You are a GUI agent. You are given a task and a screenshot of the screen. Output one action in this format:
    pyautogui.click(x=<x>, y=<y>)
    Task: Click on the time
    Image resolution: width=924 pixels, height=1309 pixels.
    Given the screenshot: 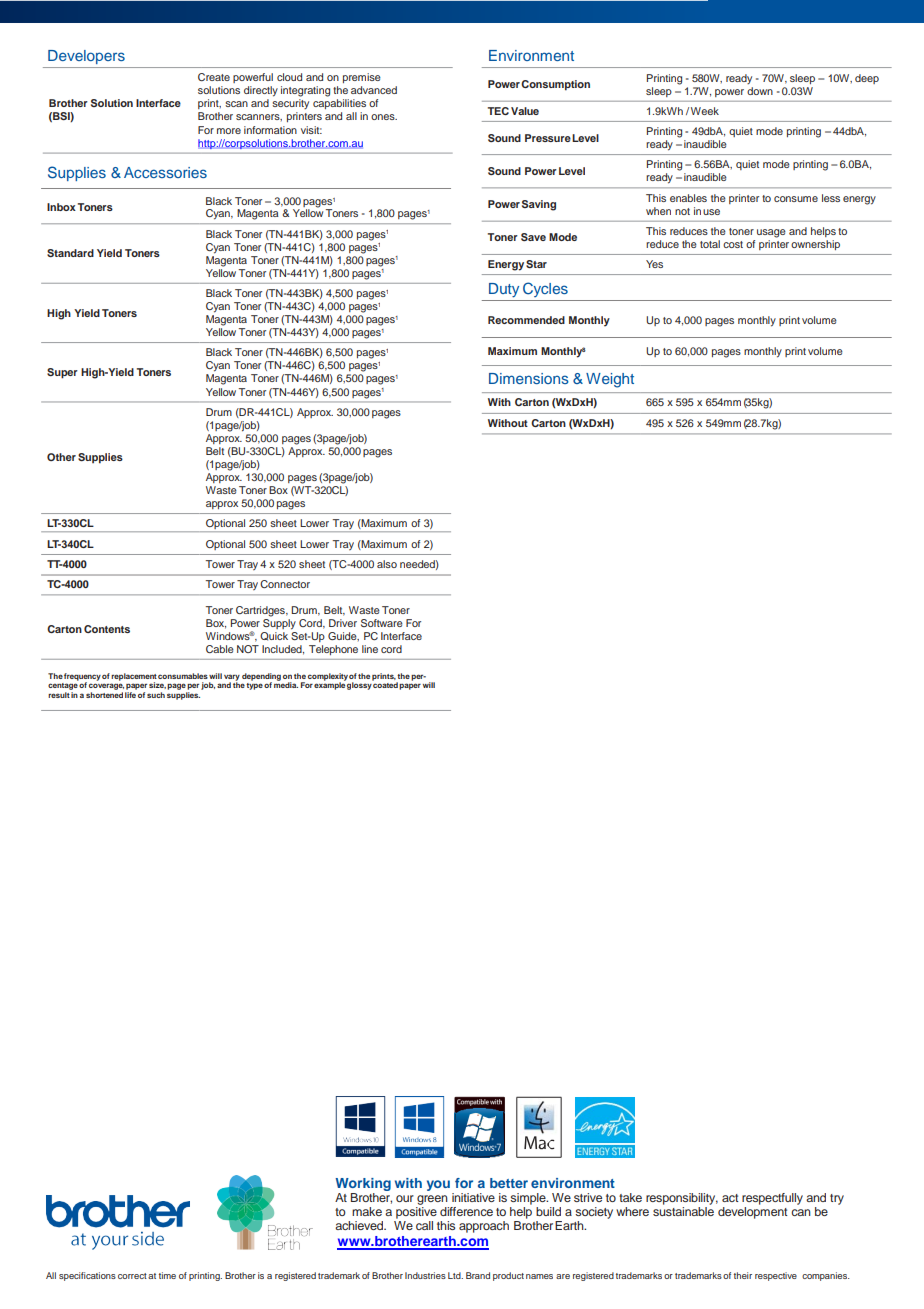 What is the action you would take?
    pyautogui.click(x=167, y=1275)
